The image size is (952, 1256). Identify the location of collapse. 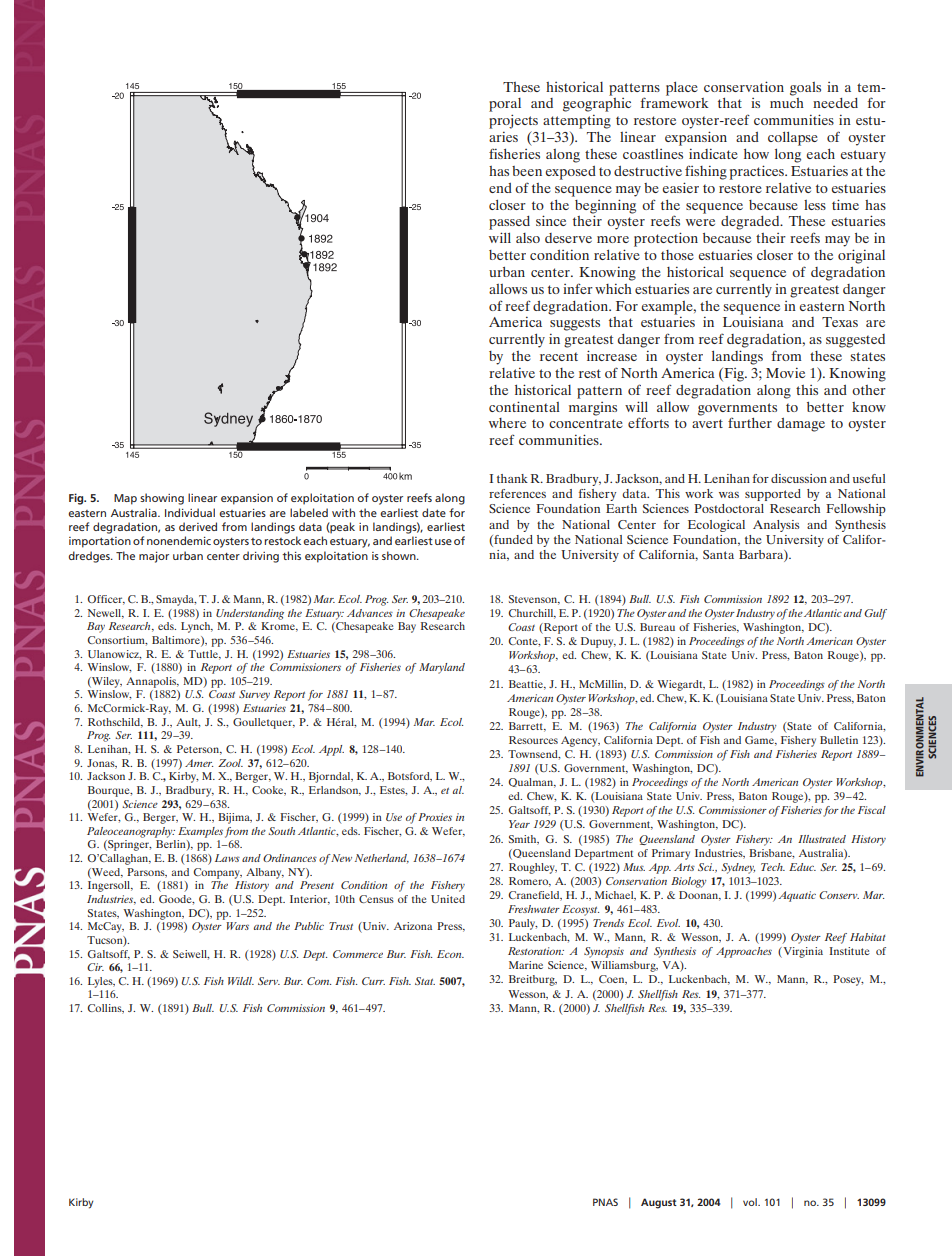
(793, 139).
